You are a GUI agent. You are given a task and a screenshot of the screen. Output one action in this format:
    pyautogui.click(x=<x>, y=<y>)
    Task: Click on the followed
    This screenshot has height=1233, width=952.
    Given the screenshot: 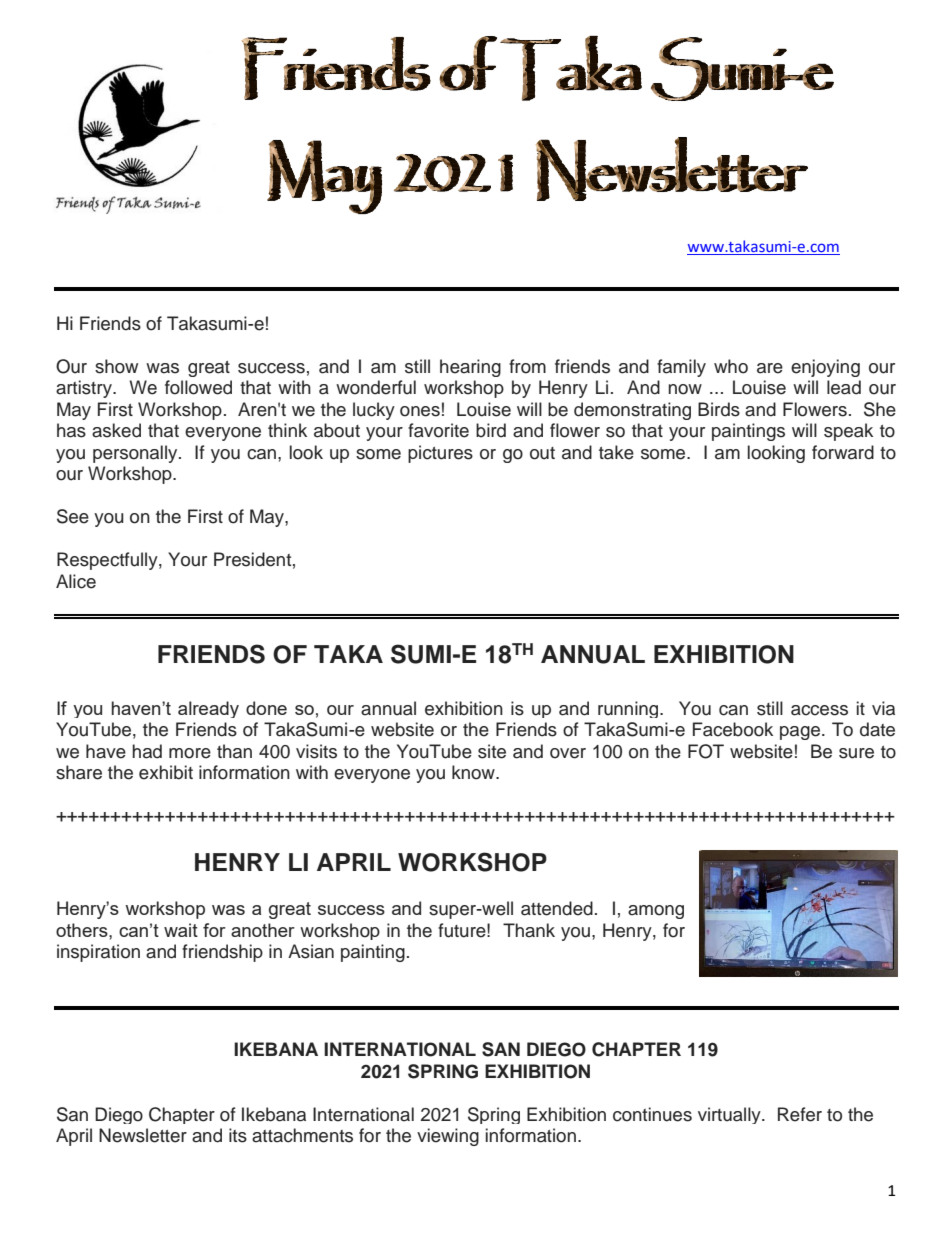 What is the action you would take?
    pyautogui.click(x=198, y=387)
